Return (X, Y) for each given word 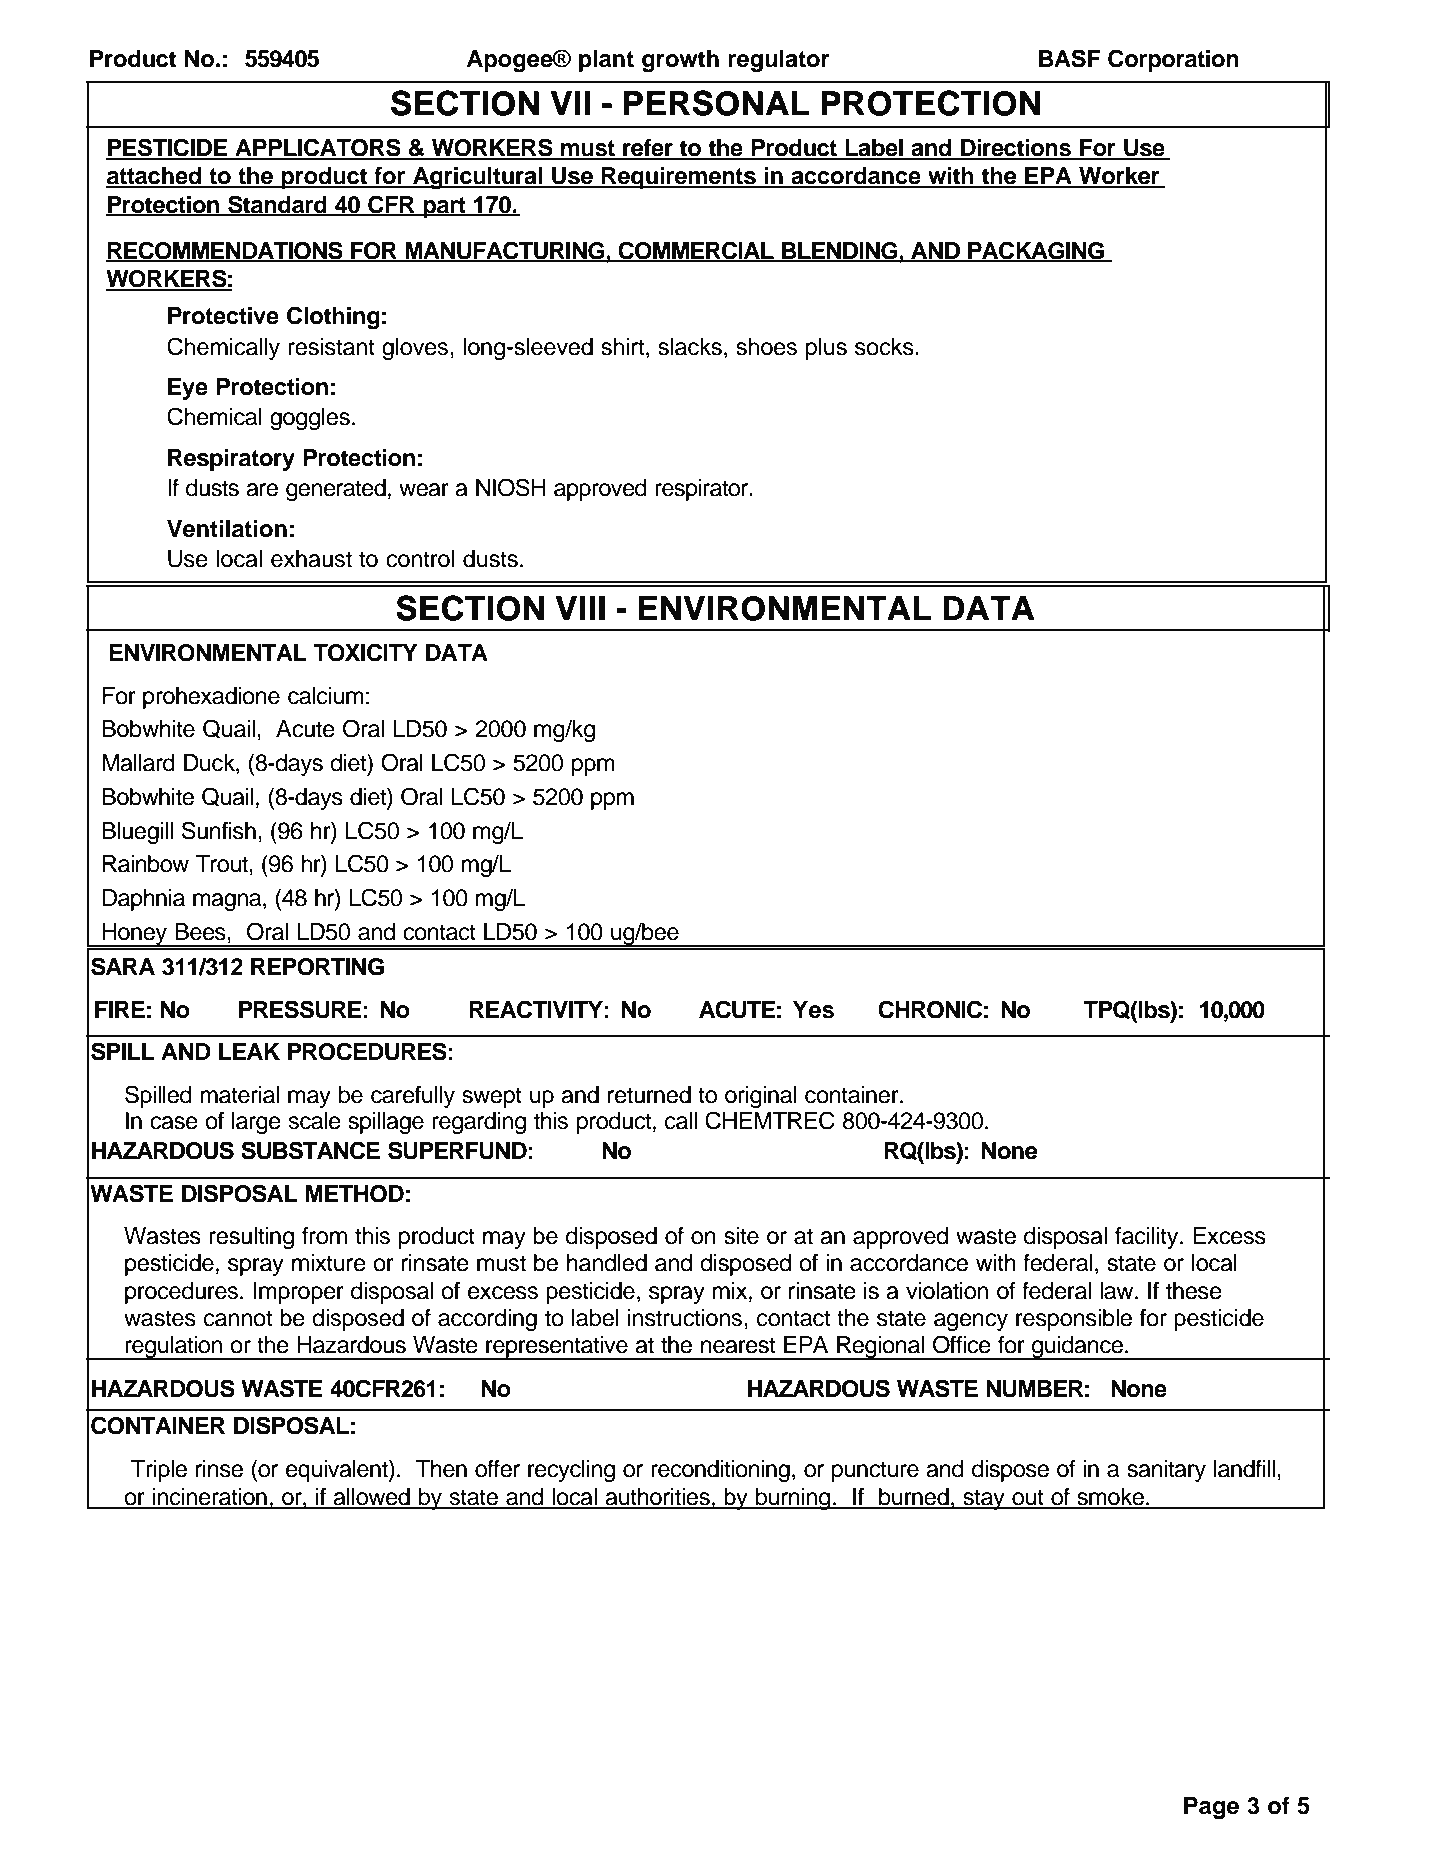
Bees (201, 932)
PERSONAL (716, 103)
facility (1148, 1238)
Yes (813, 1010)
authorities (657, 1498)
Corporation (1173, 60)
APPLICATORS (318, 148)
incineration (210, 1498)
